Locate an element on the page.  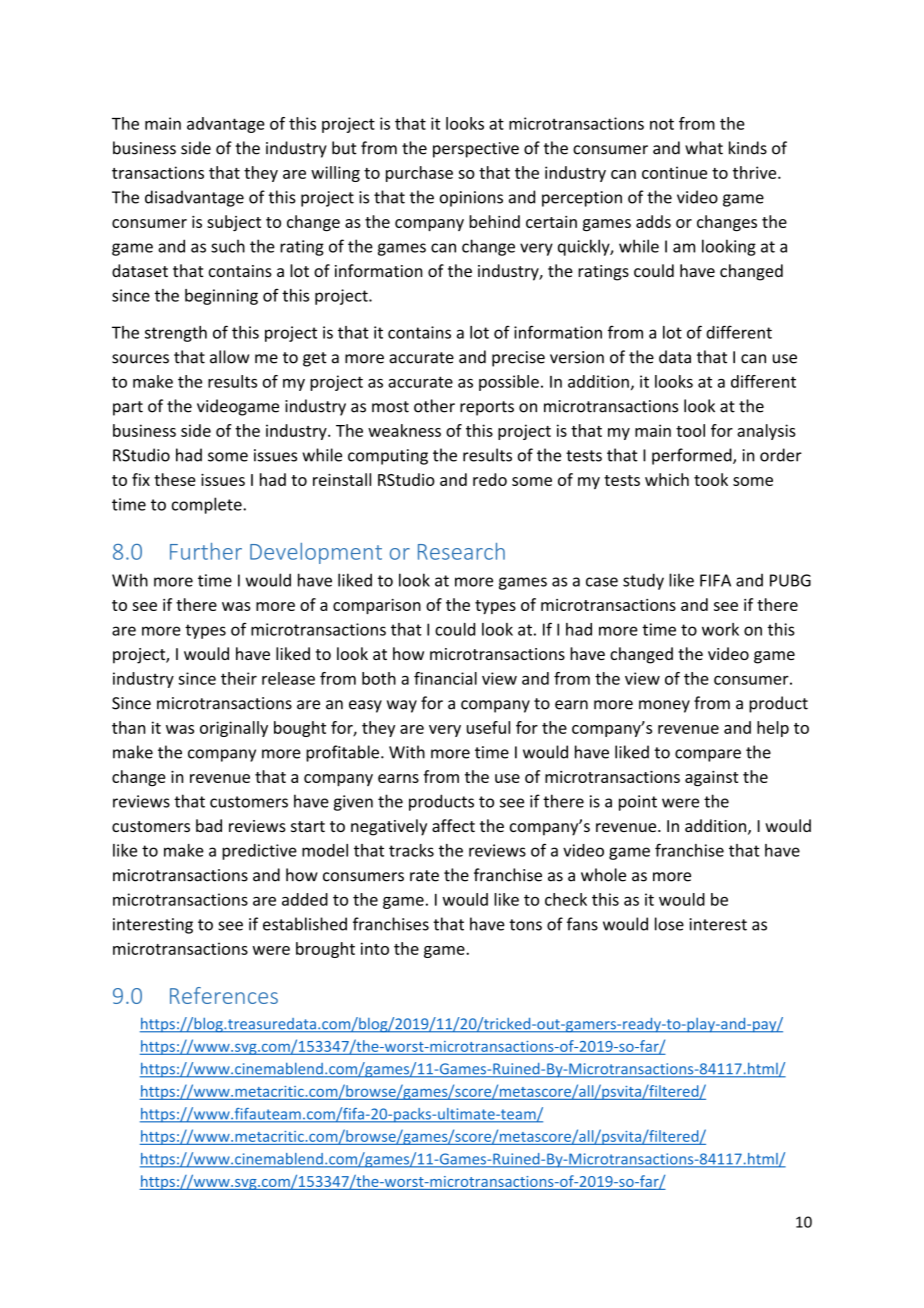
study is located at coordinates (643, 581).
